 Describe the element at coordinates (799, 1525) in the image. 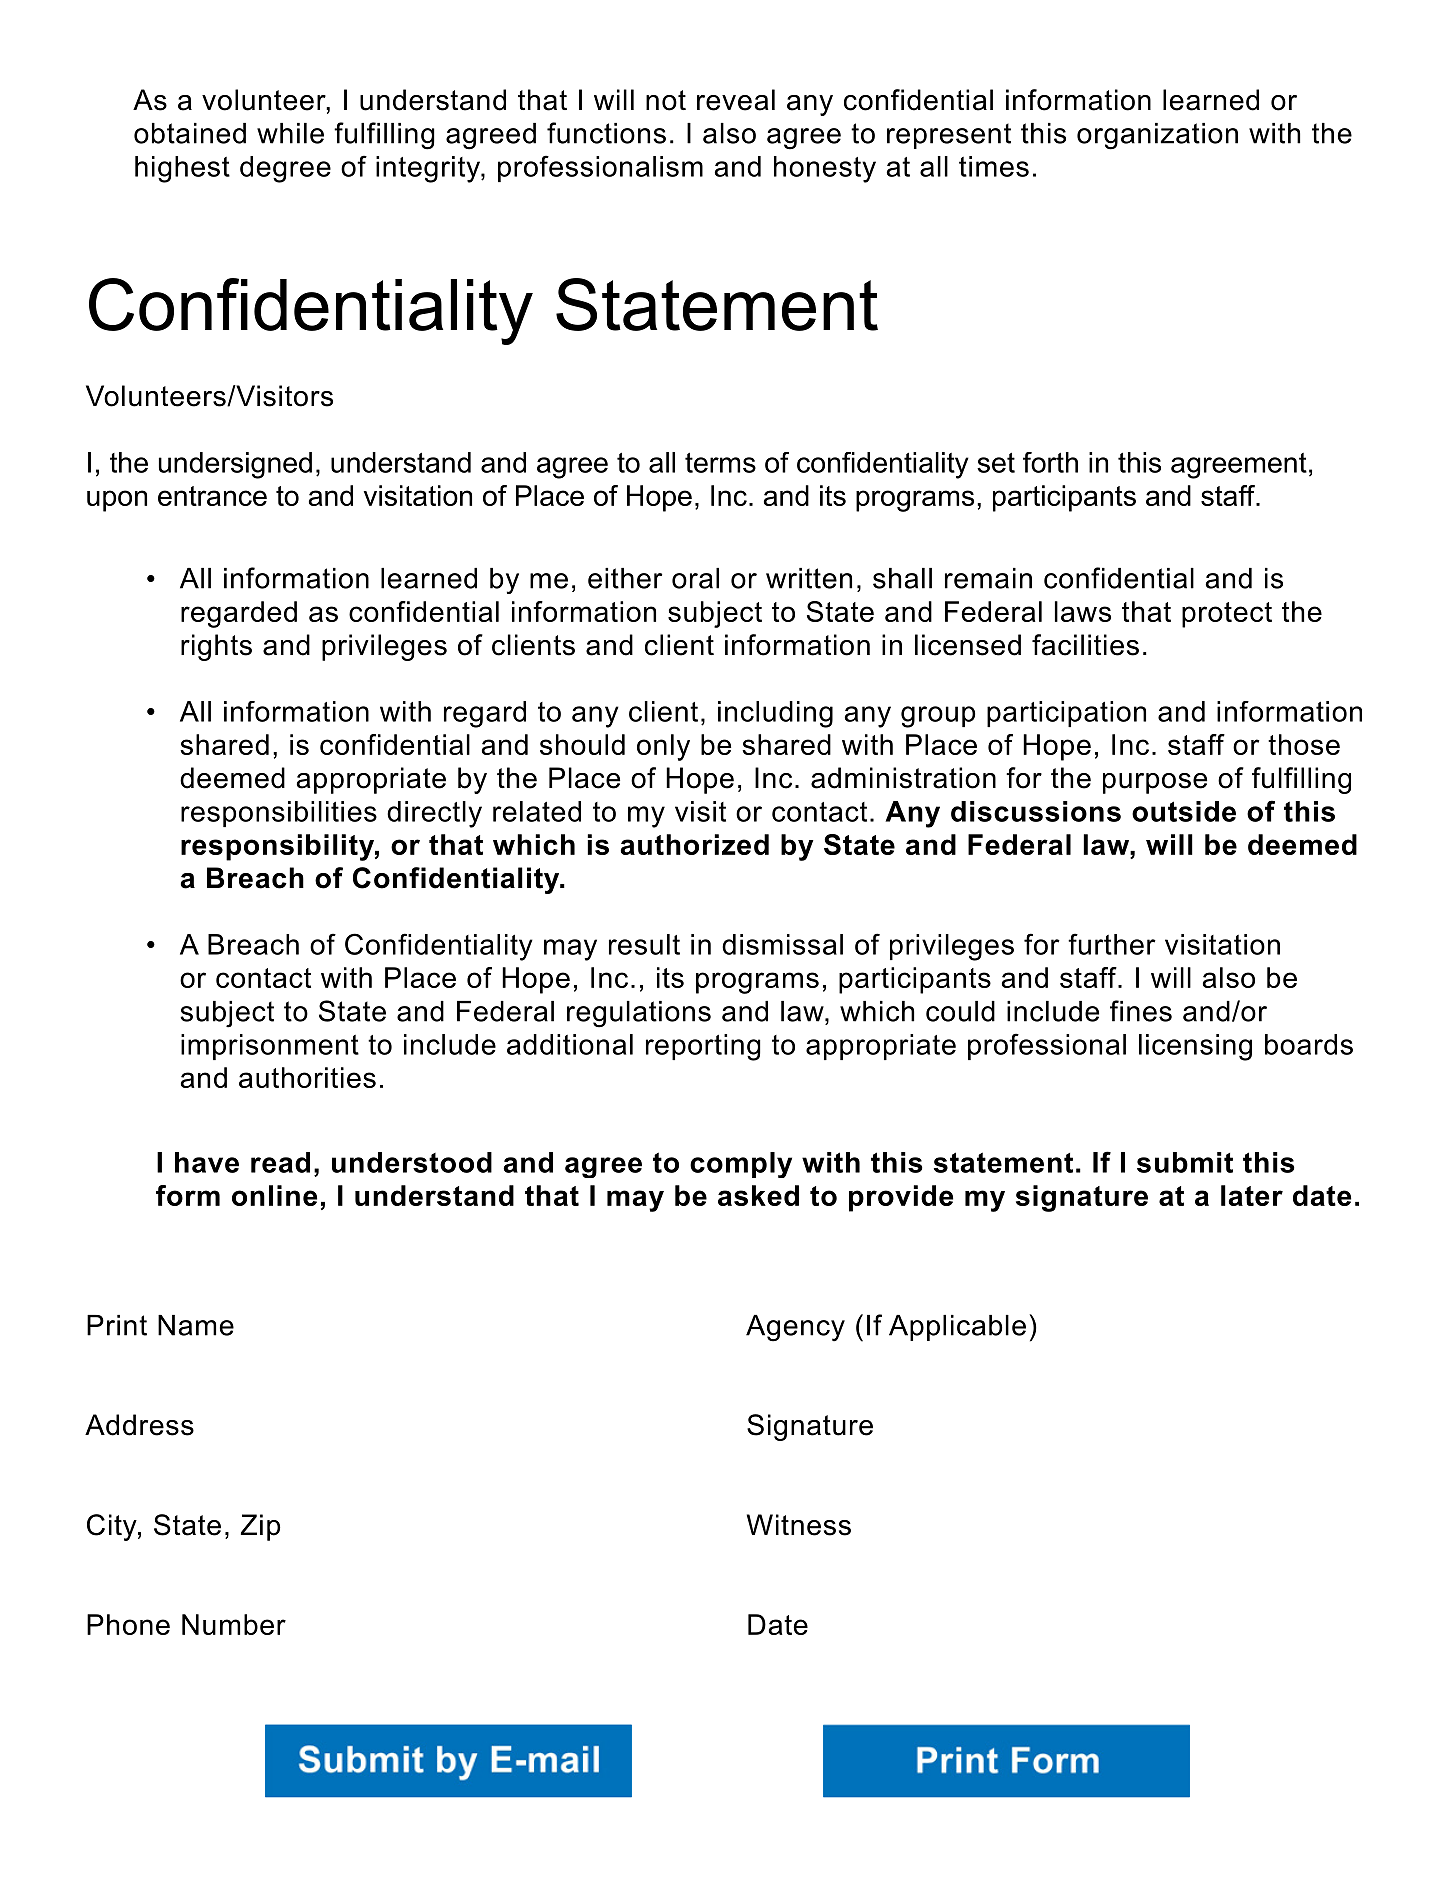

I see `Witness` at that location.
